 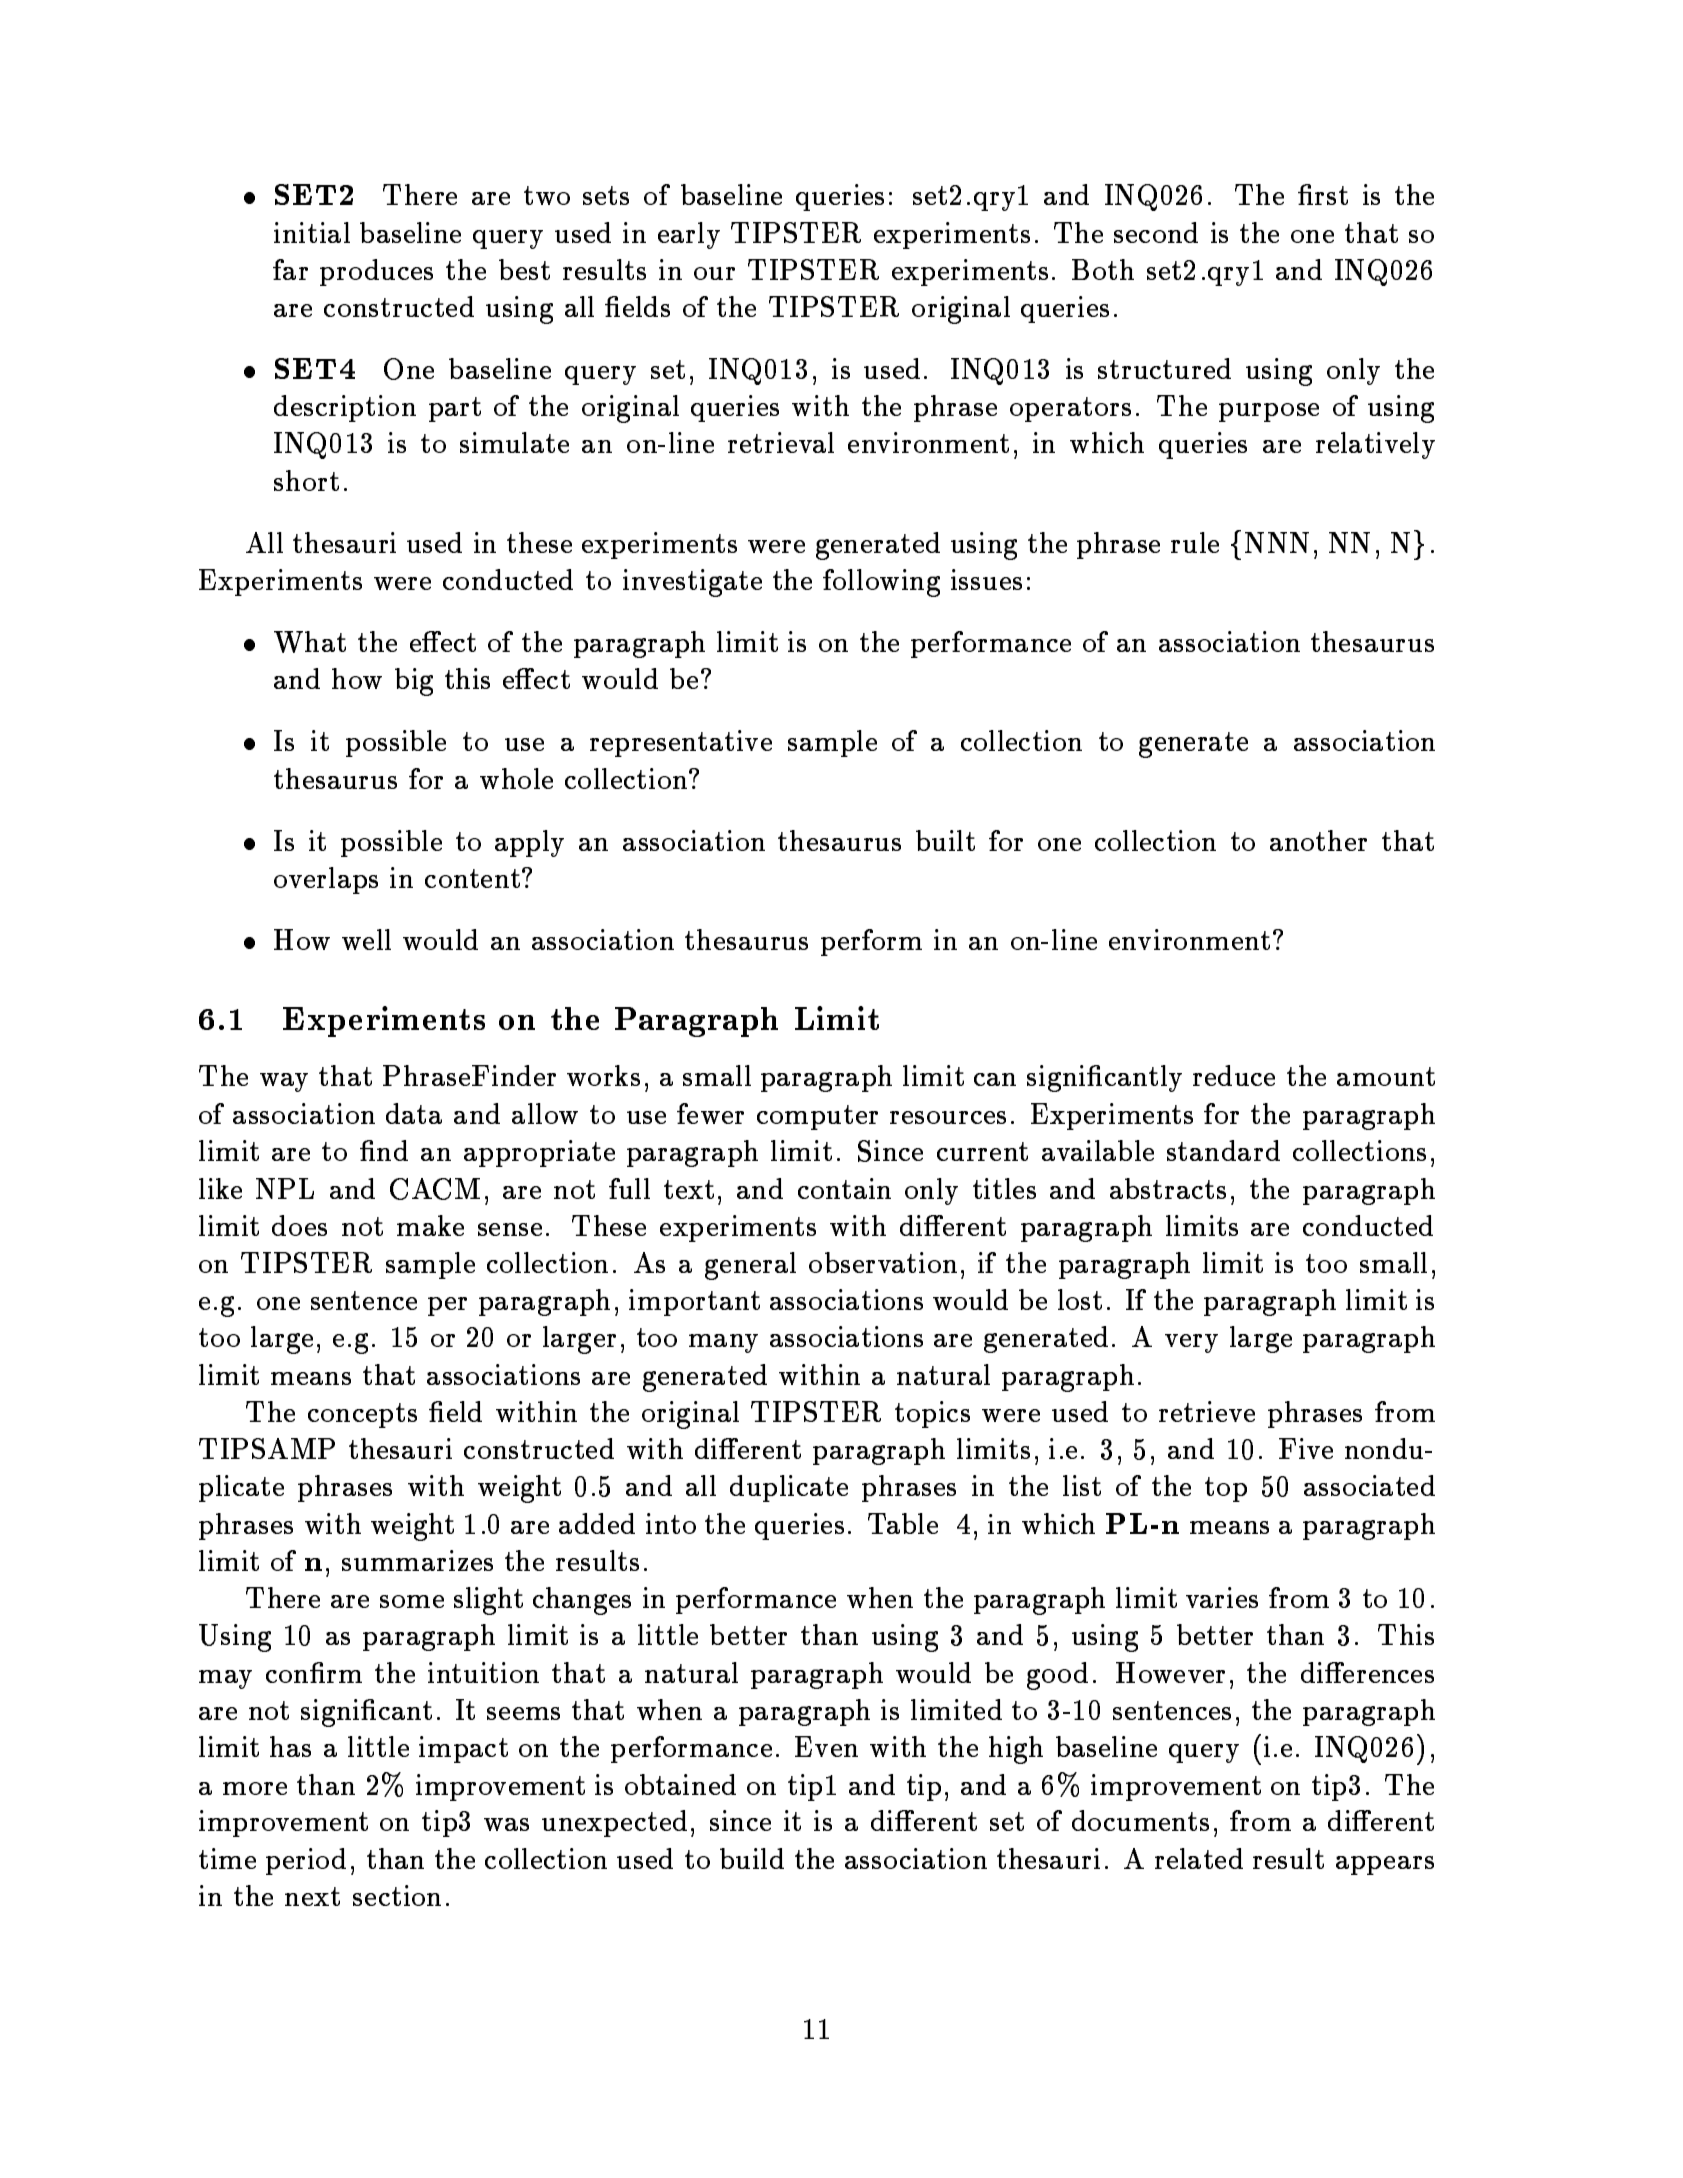 I want to click on overlaps, so click(x=326, y=880).
